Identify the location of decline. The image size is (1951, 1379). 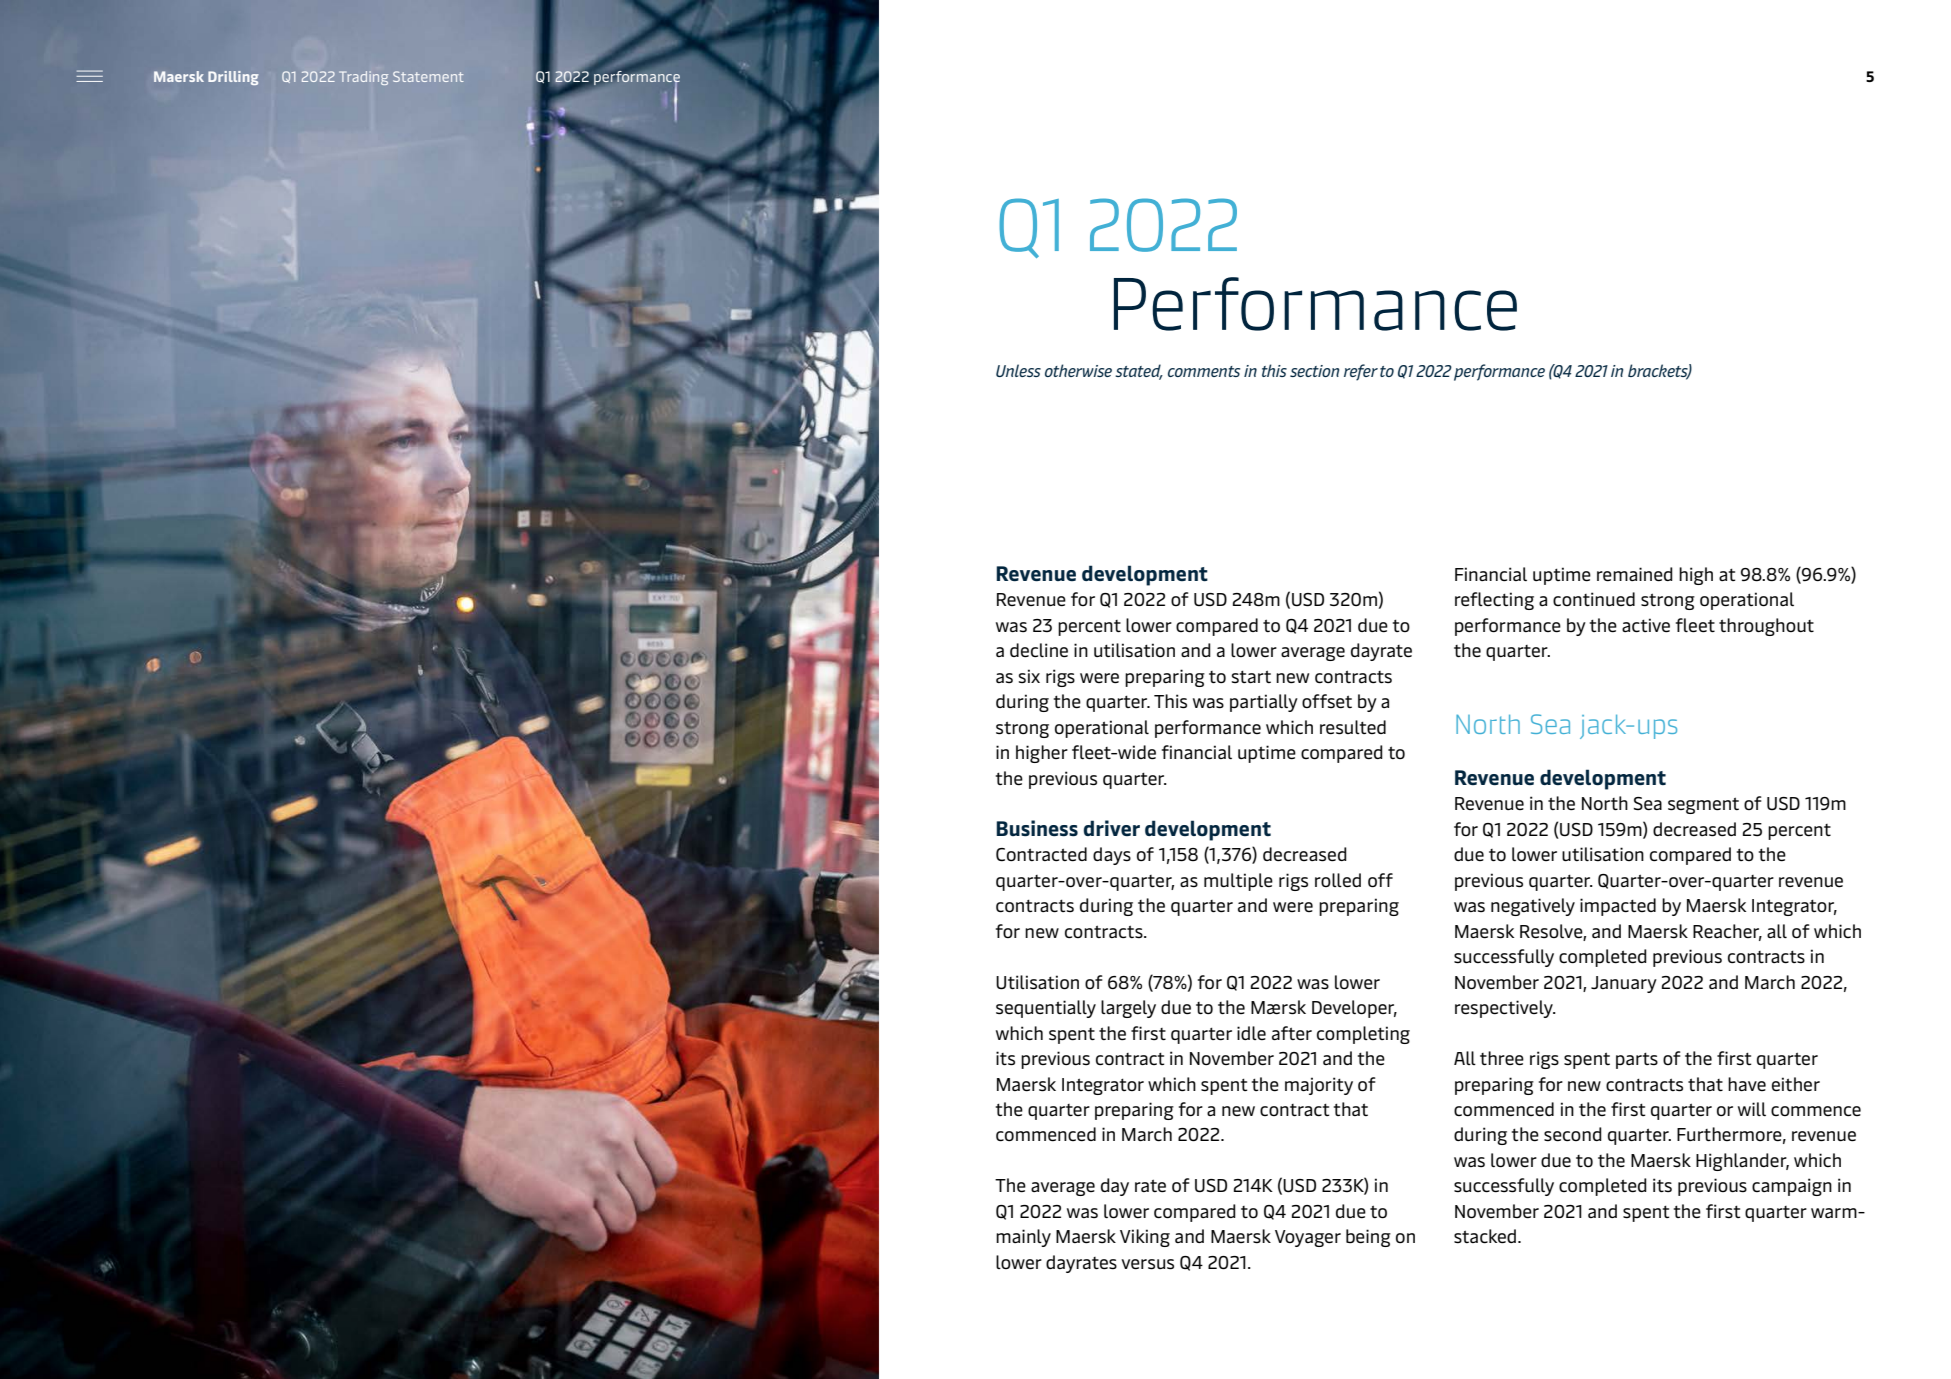
(1039, 650).
